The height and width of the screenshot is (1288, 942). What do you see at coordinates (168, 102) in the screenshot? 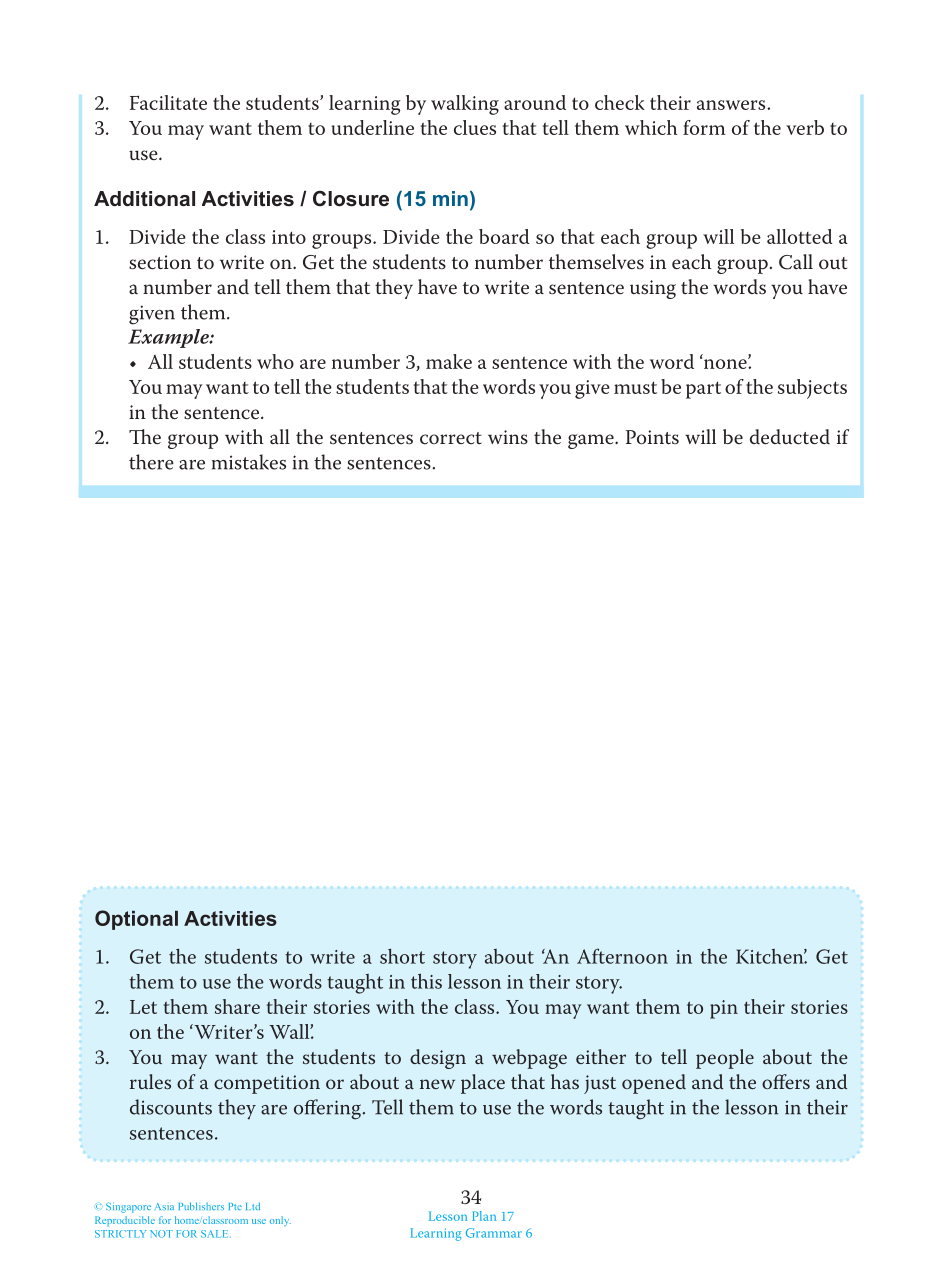
I see `Facilitate` at bounding box center [168, 102].
